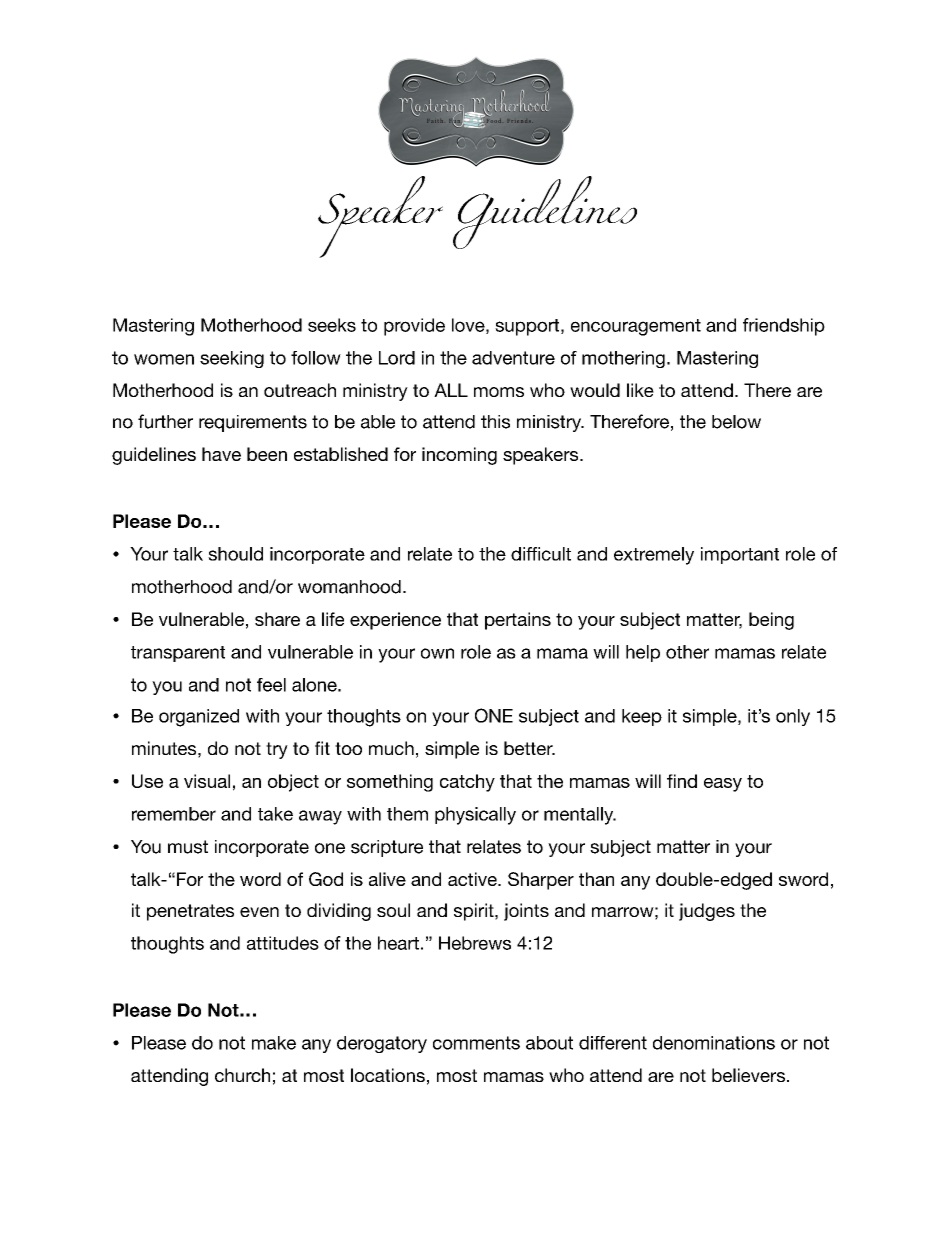 The image size is (952, 1233). I want to click on keep, so click(642, 717).
